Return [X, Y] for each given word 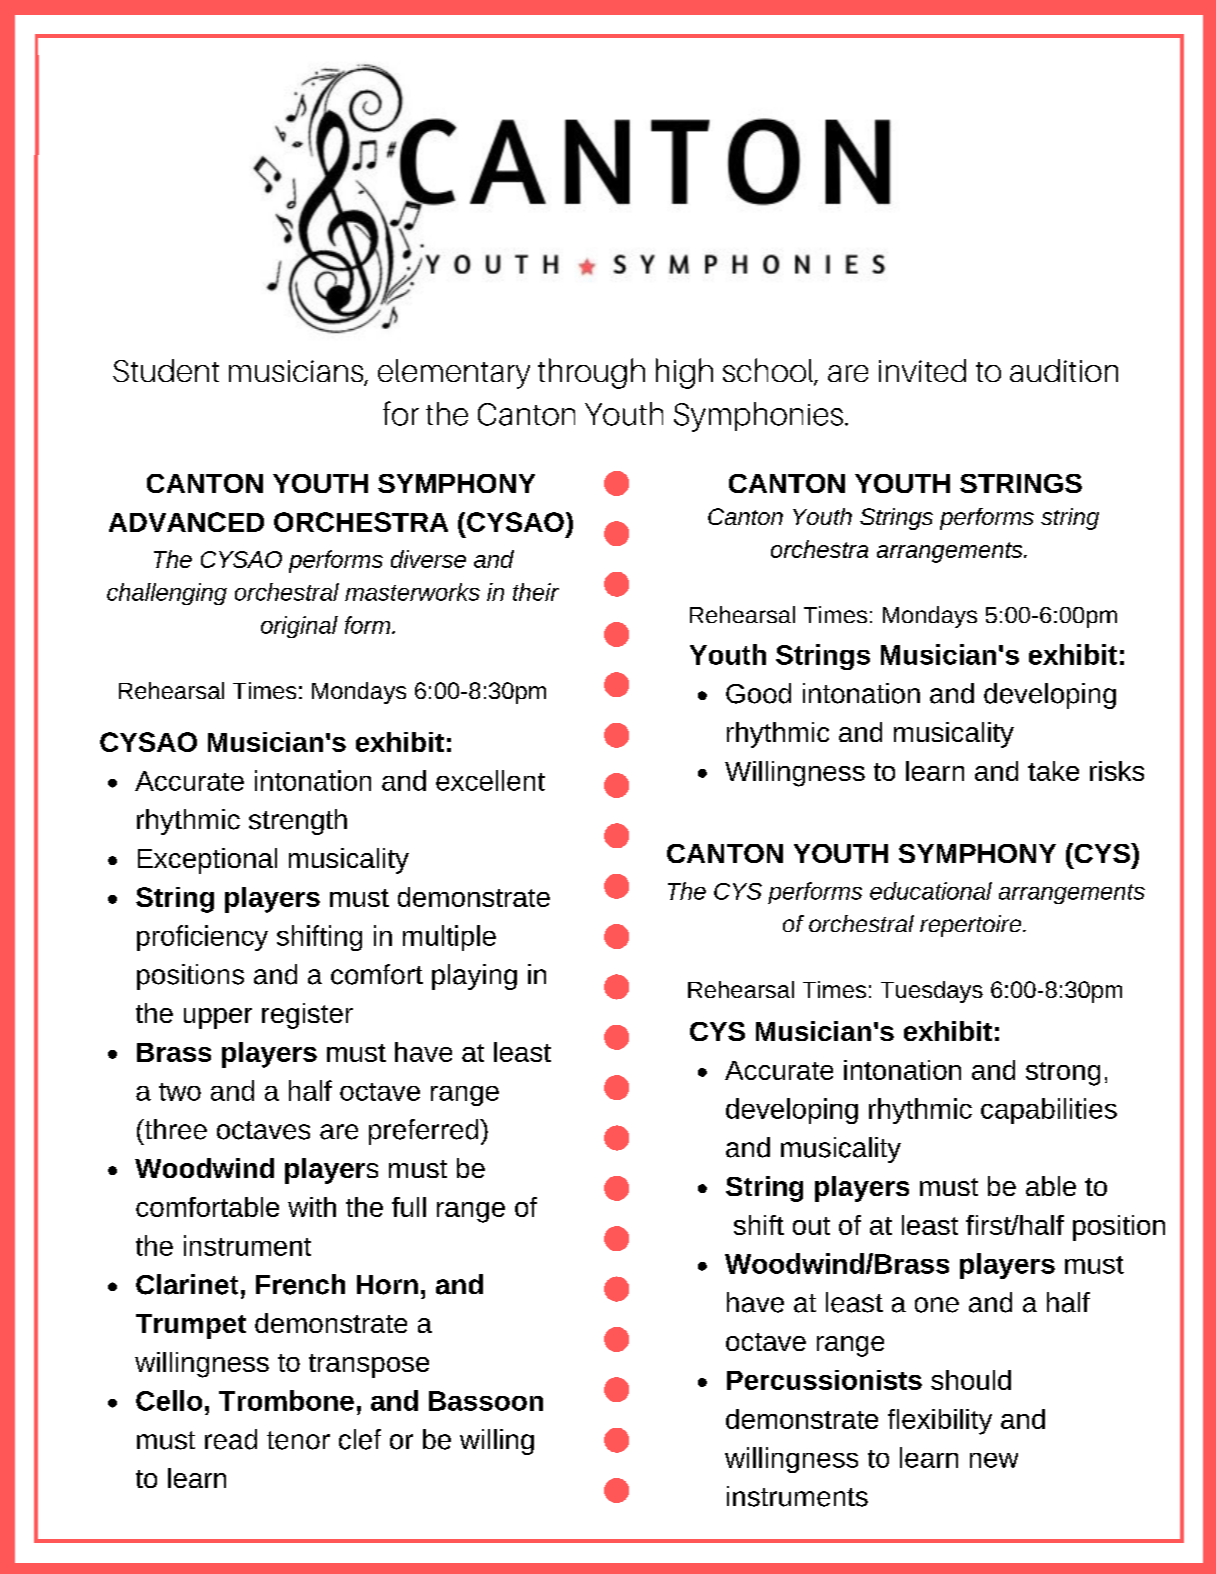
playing [474, 977]
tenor [298, 1440]
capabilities [1049, 1111]
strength [298, 822]
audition [1064, 370]
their [536, 592]
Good [758, 693]
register [307, 1016]
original [299, 627]
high [684, 373]
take [1053, 771]
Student [166, 370]
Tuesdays [932, 992]
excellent [490, 780]
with [312, 1207]
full [409, 1207]
